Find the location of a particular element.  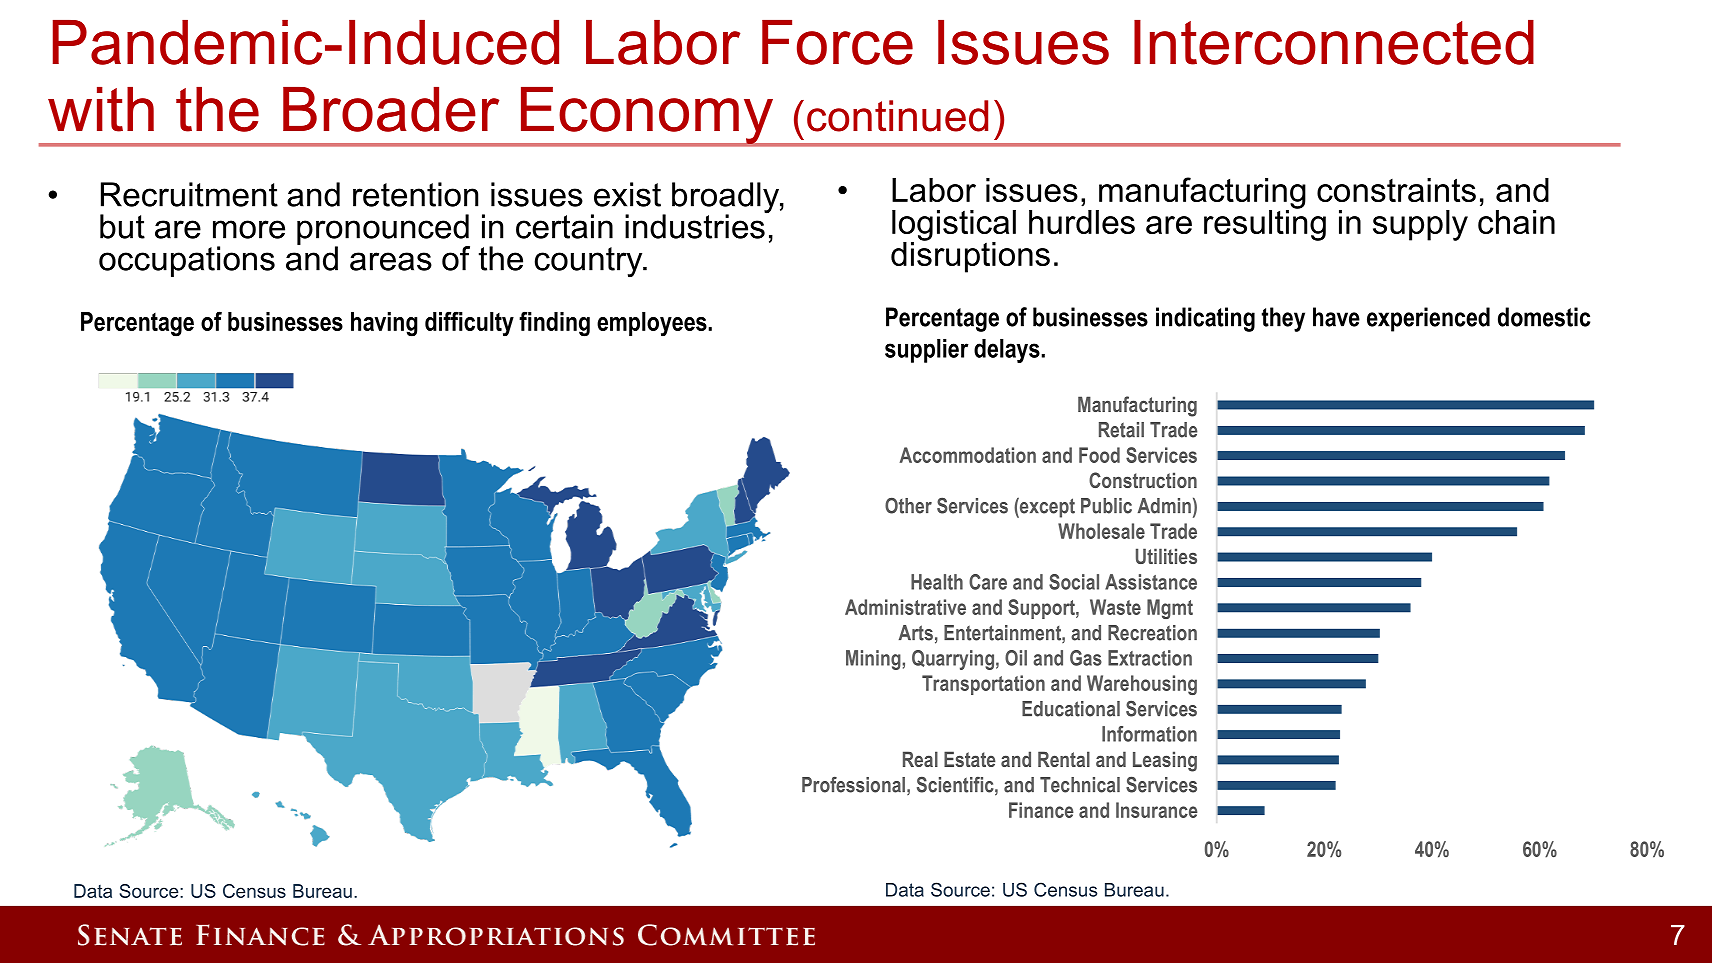

Real is located at coordinates (920, 759).
